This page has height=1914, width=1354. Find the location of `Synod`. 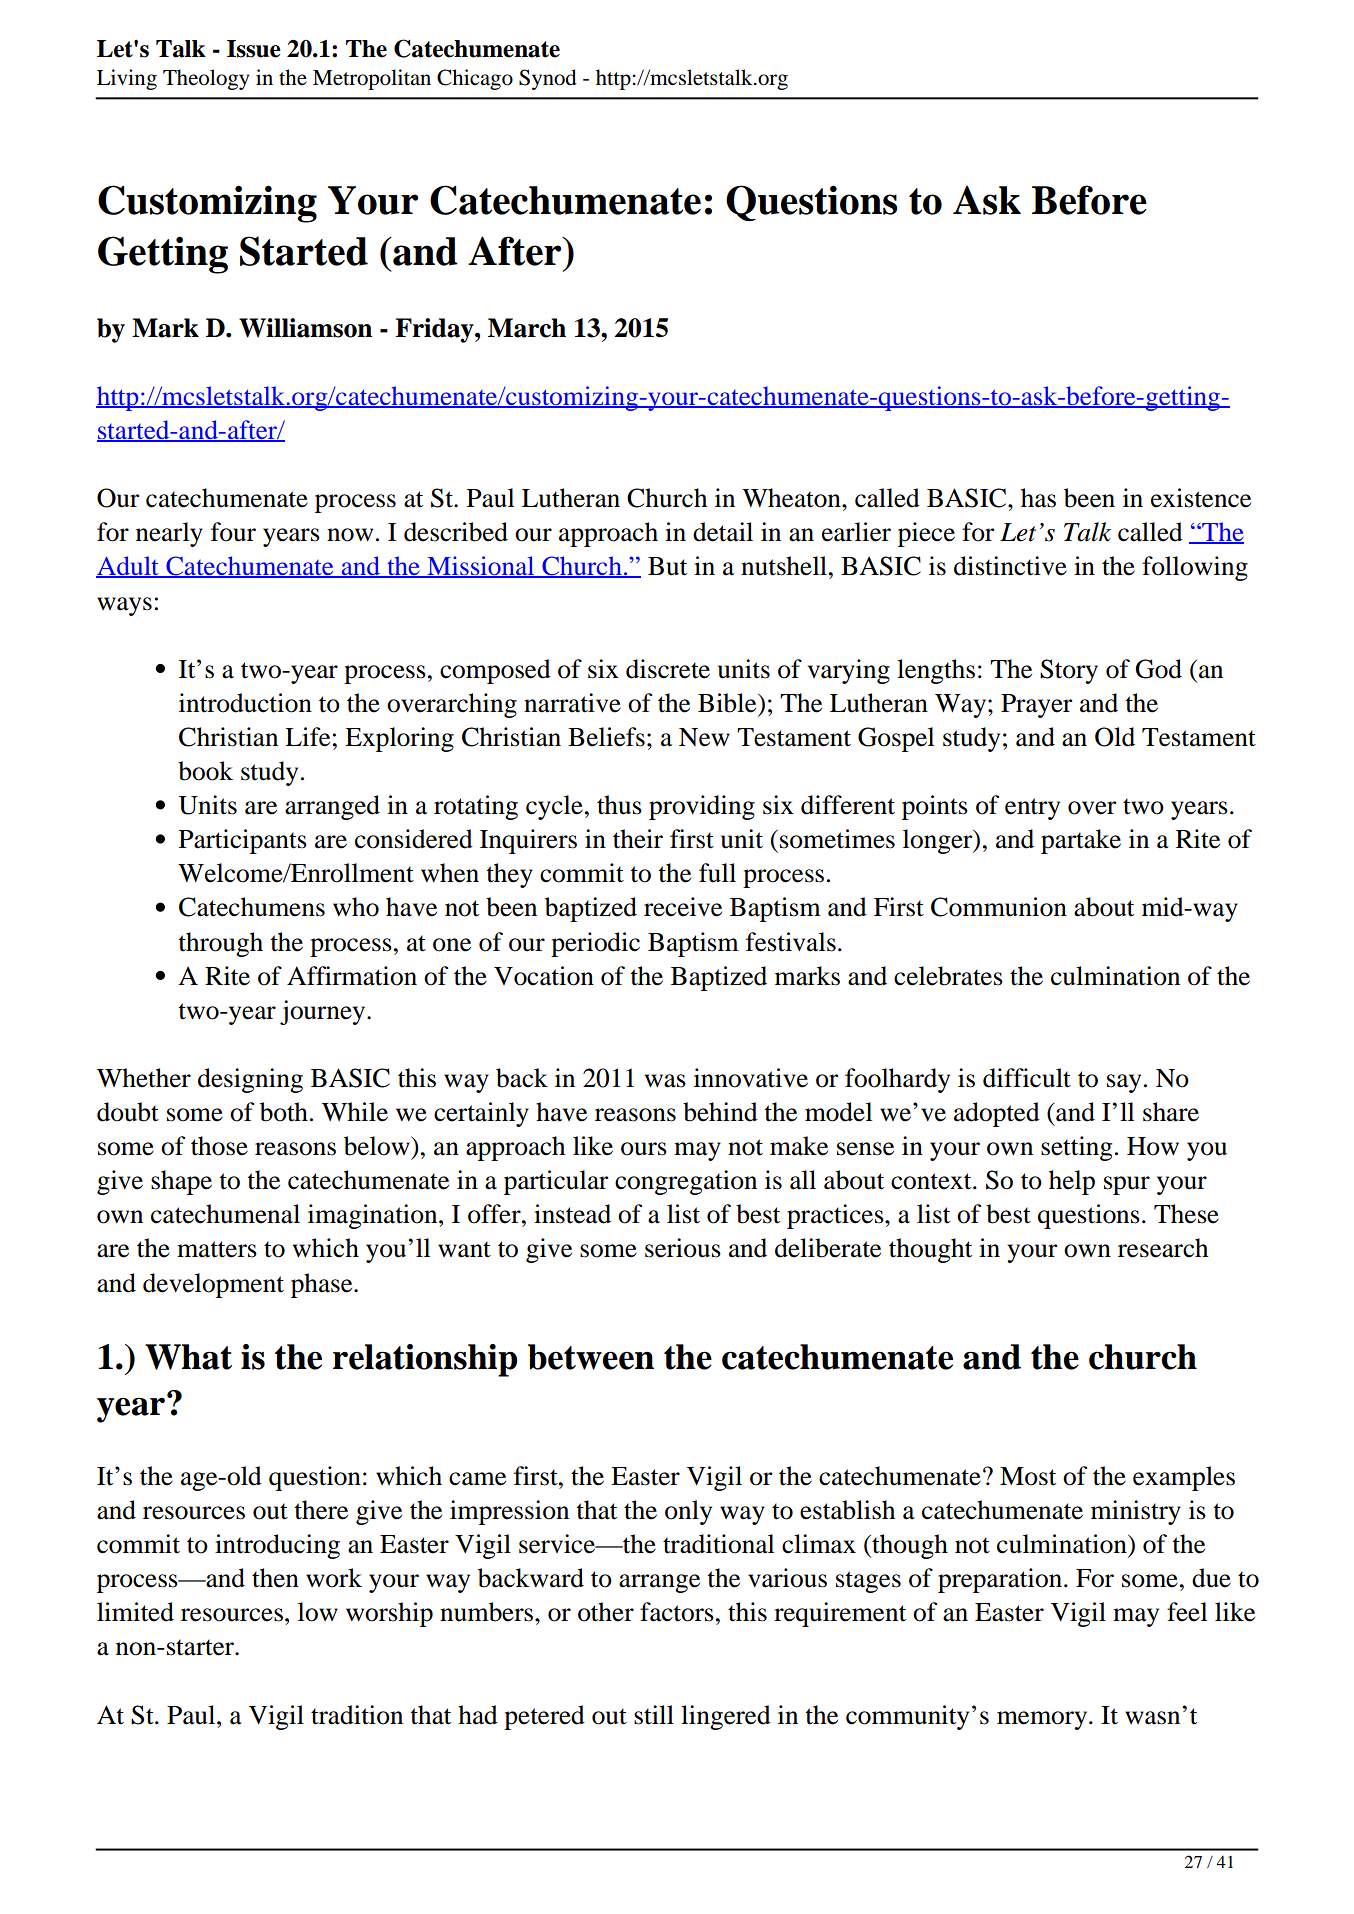

Synod is located at coordinates (548, 79).
